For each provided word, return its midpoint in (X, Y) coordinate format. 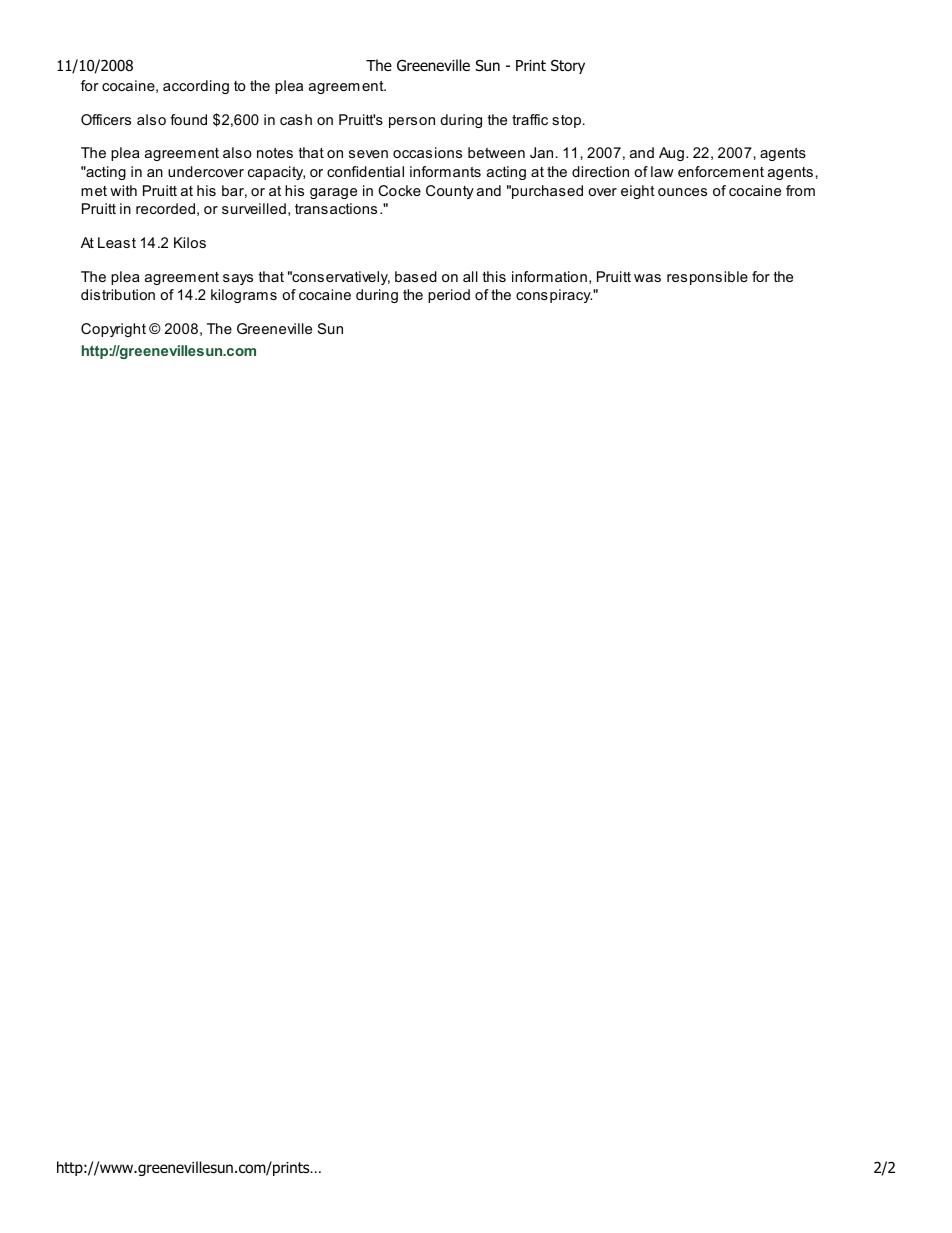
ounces (682, 192)
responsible (707, 278)
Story (568, 67)
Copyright (113, 330)
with (123, 190)
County (450, 192)
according (196, 87)
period (449, 296)
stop (568, 121)
